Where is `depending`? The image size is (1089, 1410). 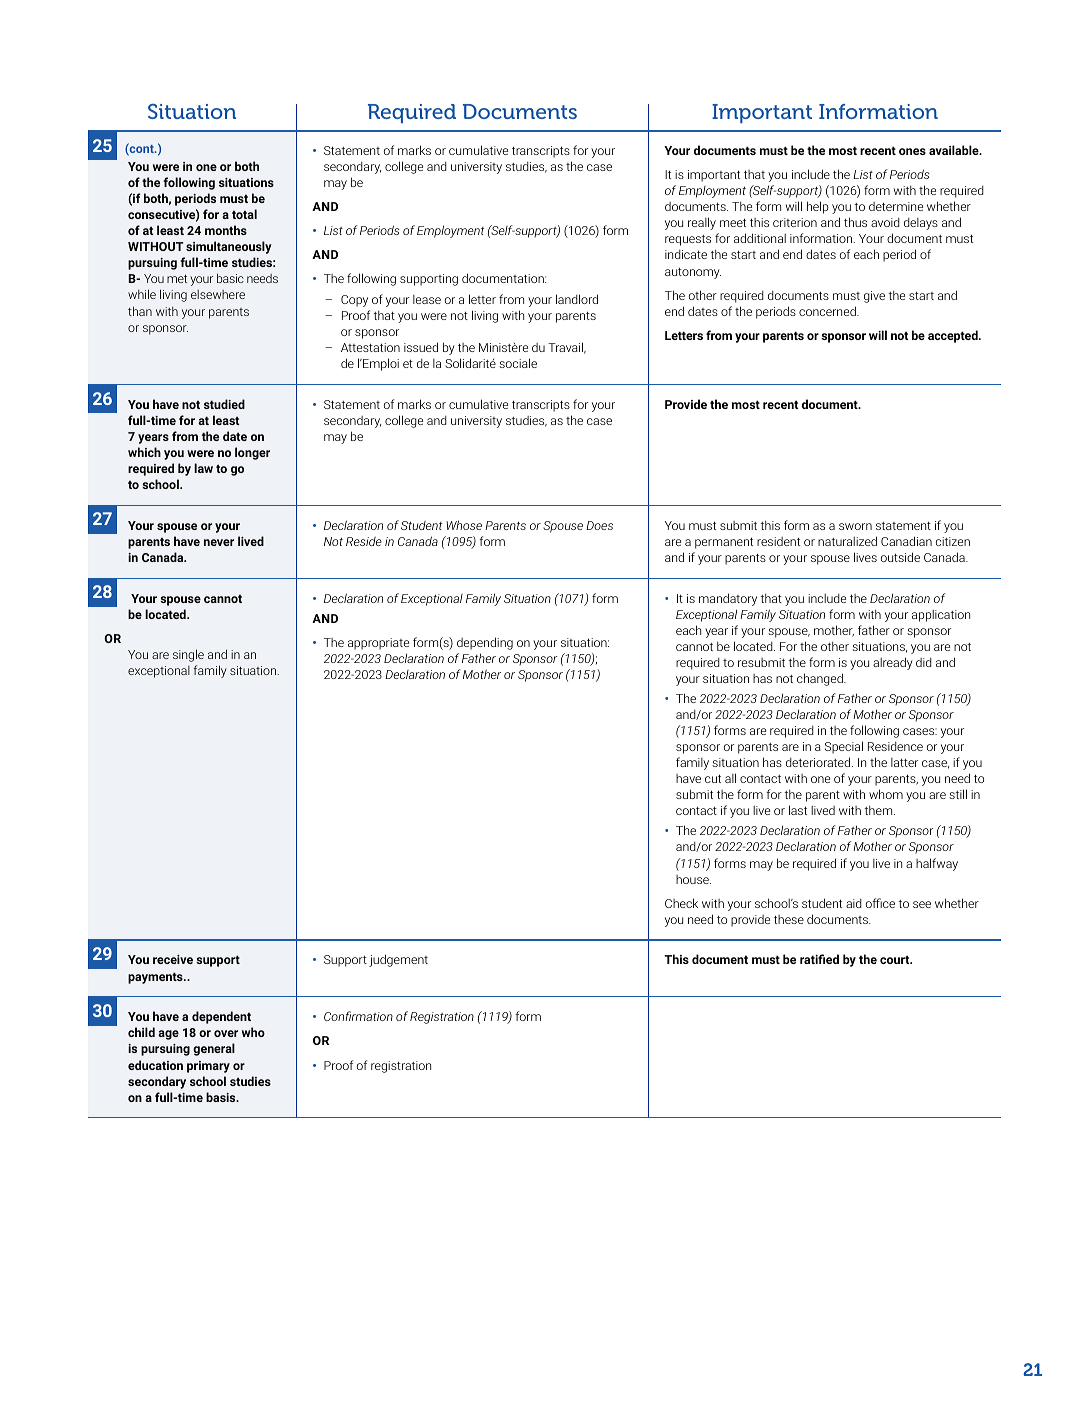 depending is located at coordinates (485, 643).
